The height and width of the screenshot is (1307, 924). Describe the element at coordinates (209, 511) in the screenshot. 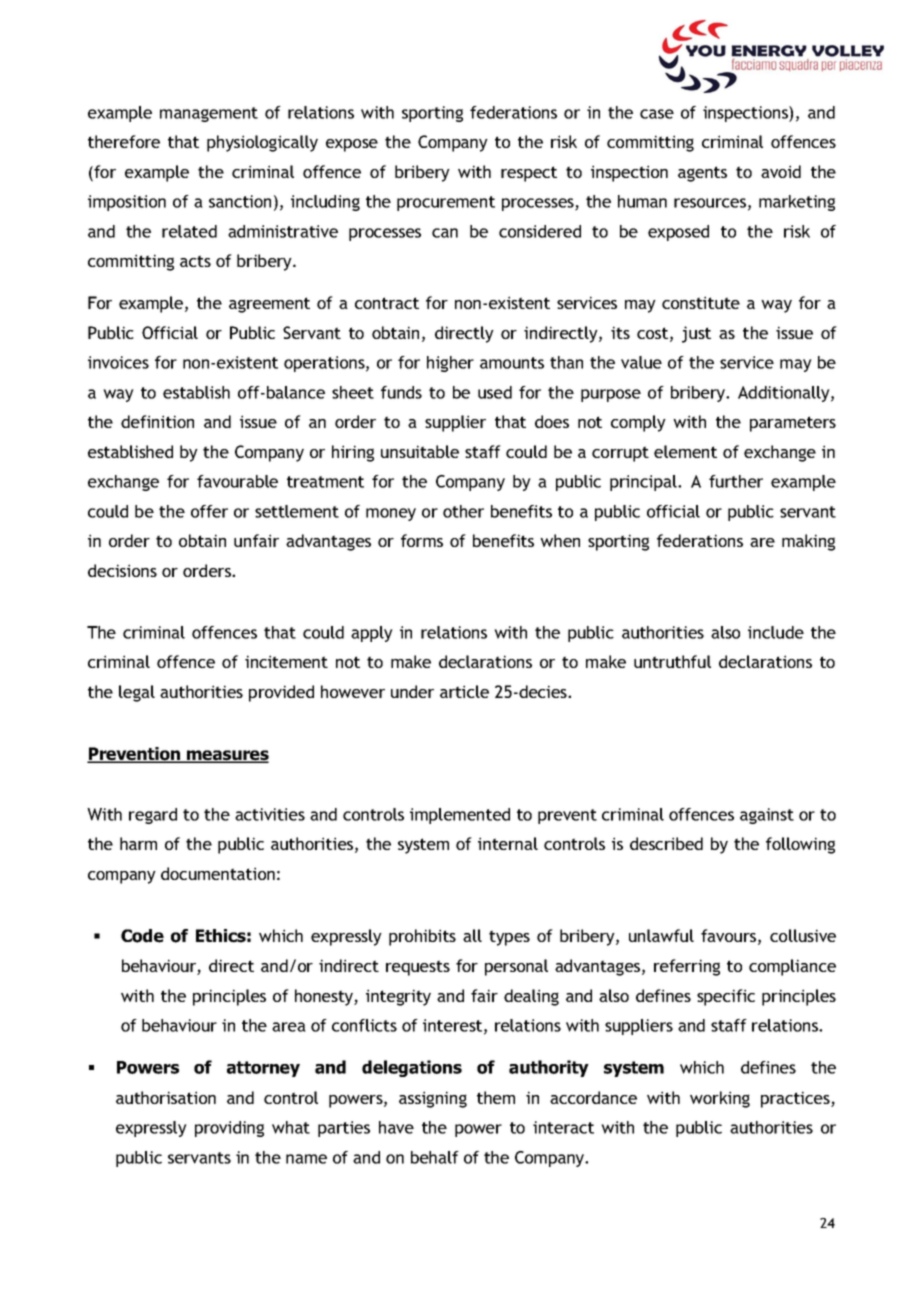

I see `offer` at that location.
